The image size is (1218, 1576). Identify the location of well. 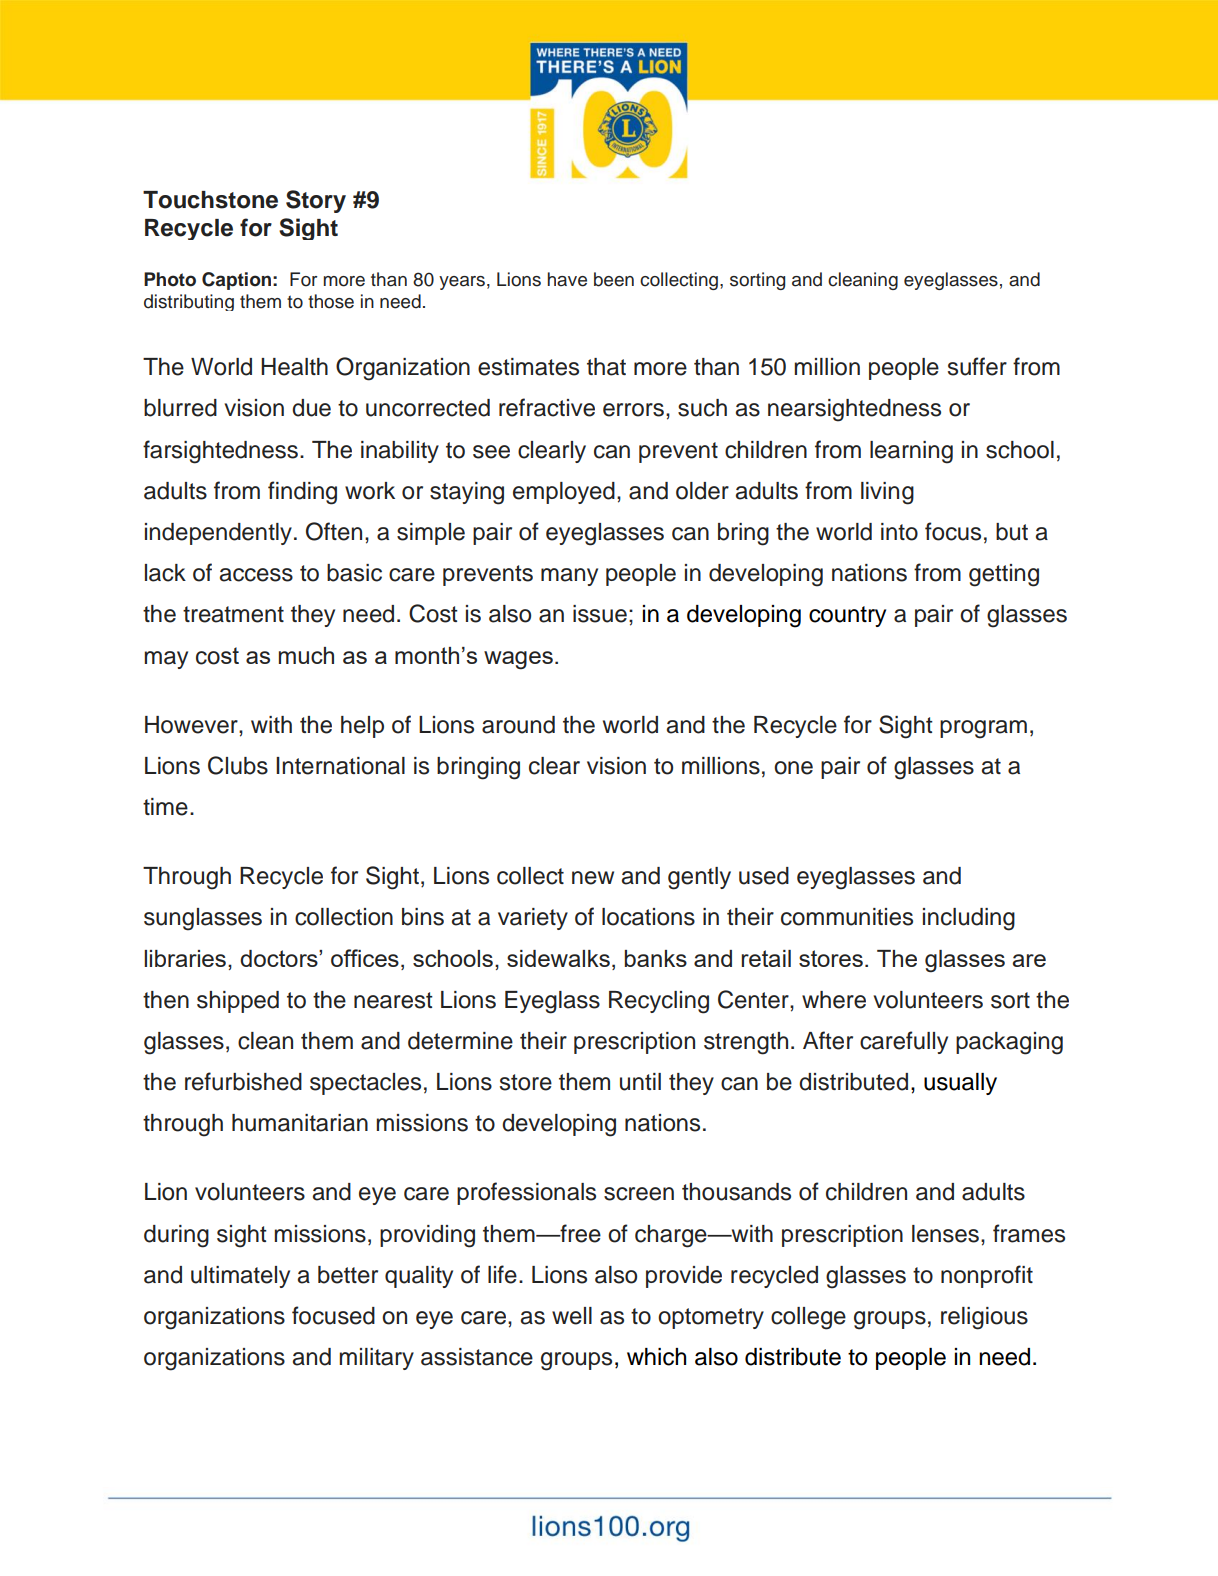
(572, 1316).
